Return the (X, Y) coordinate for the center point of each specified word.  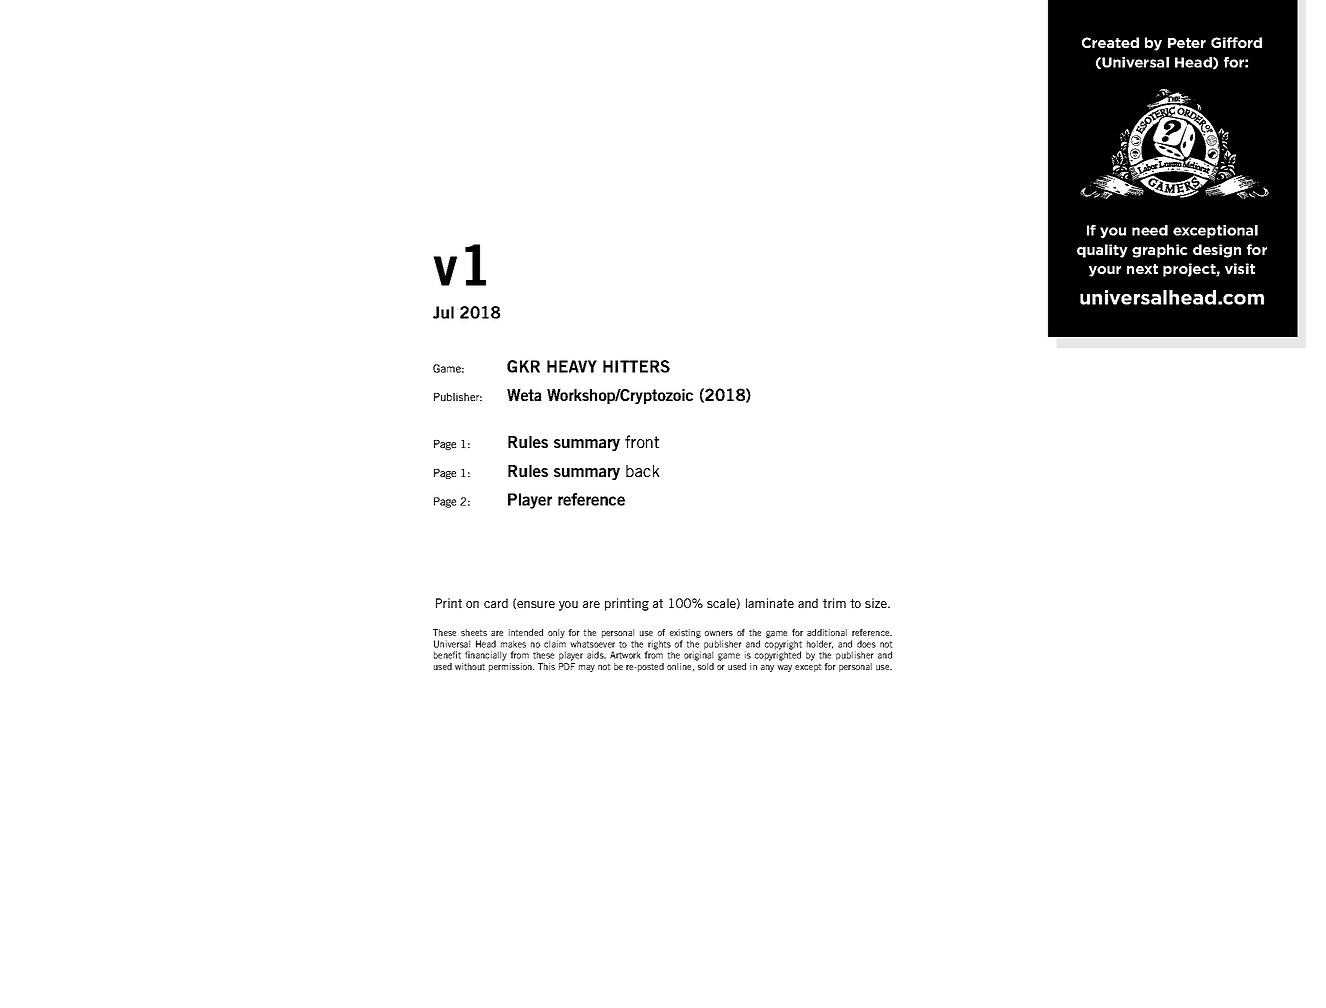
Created (1110, 42)
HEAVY (572, 366)
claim (555, 644)
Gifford (1236, 42)
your (1105, 271)
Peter (1187, 43)
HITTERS (636, 366)
